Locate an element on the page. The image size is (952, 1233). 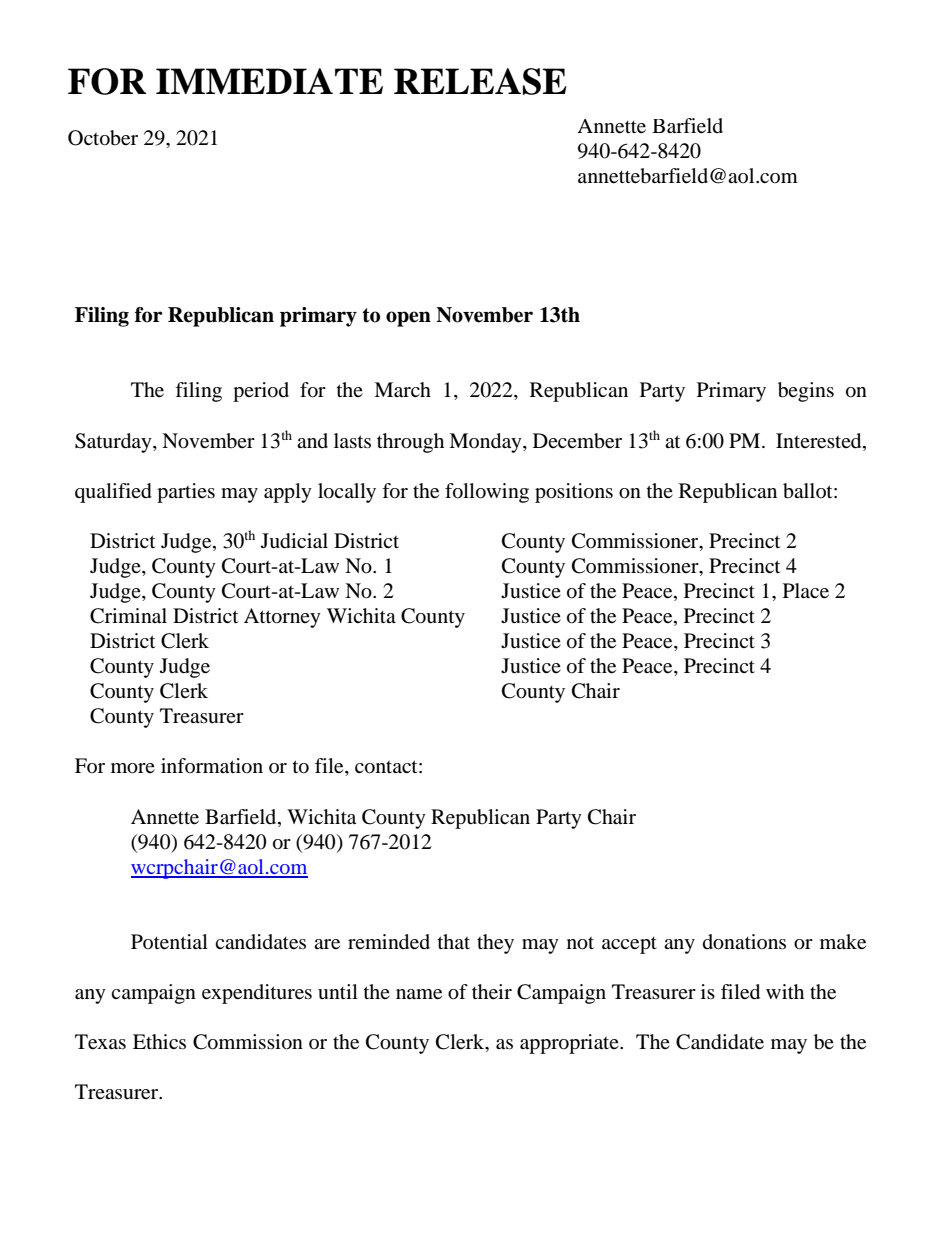
their is located at coordinates (492, 992).
